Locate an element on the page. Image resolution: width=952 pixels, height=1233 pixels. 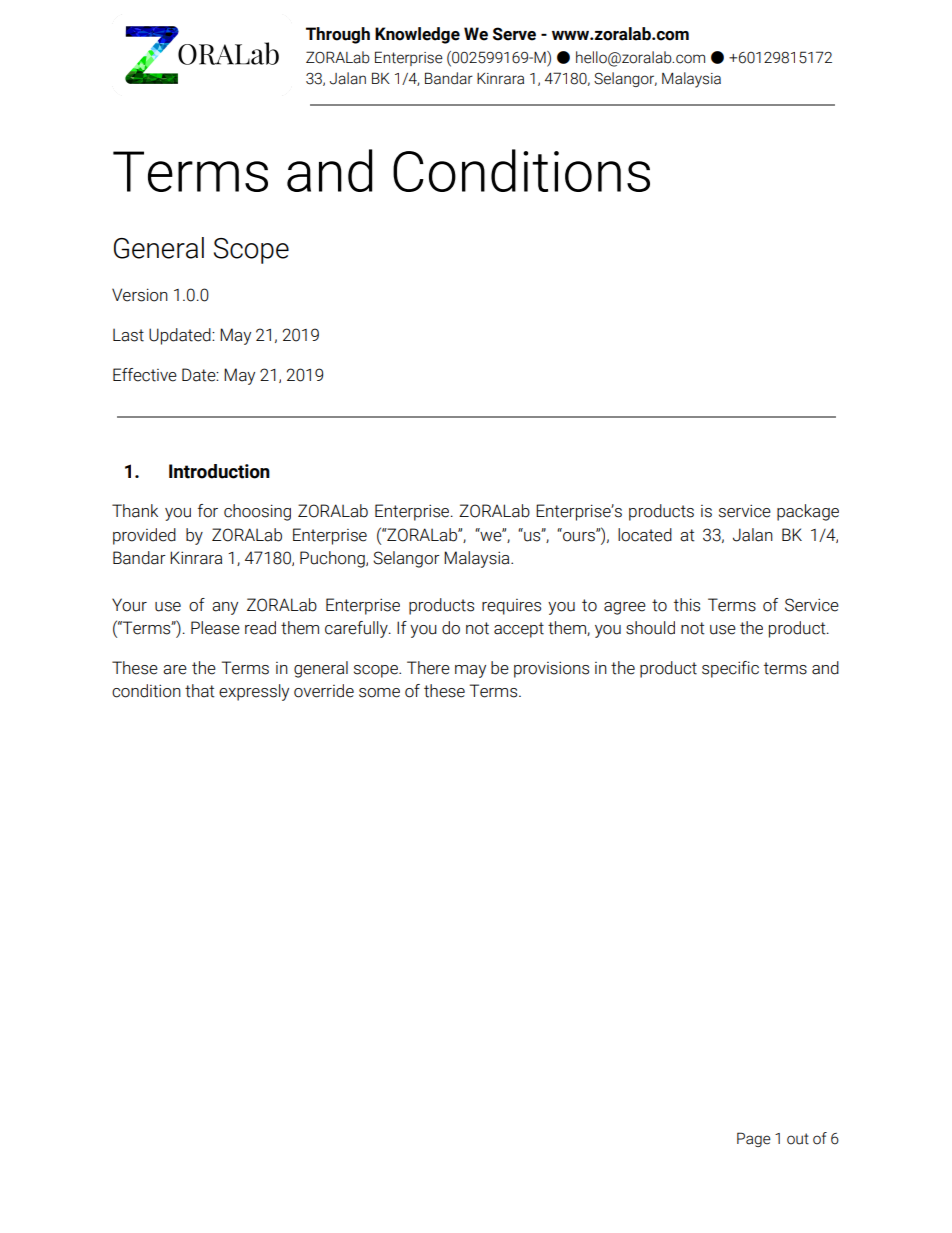
There is located at coordinates (428, 668).
